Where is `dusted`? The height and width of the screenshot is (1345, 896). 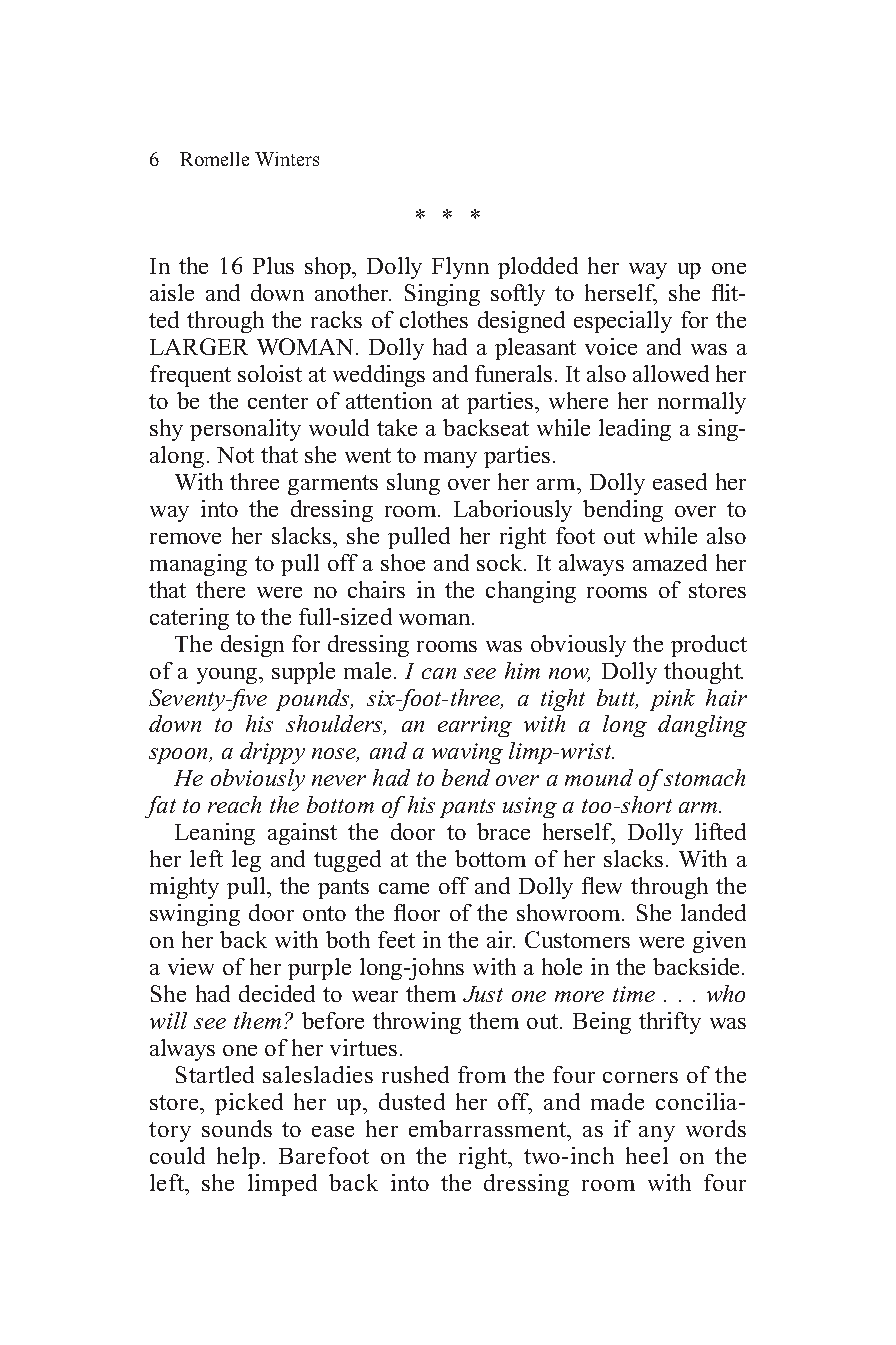 dusted is located at coordinates (412, 1101).
